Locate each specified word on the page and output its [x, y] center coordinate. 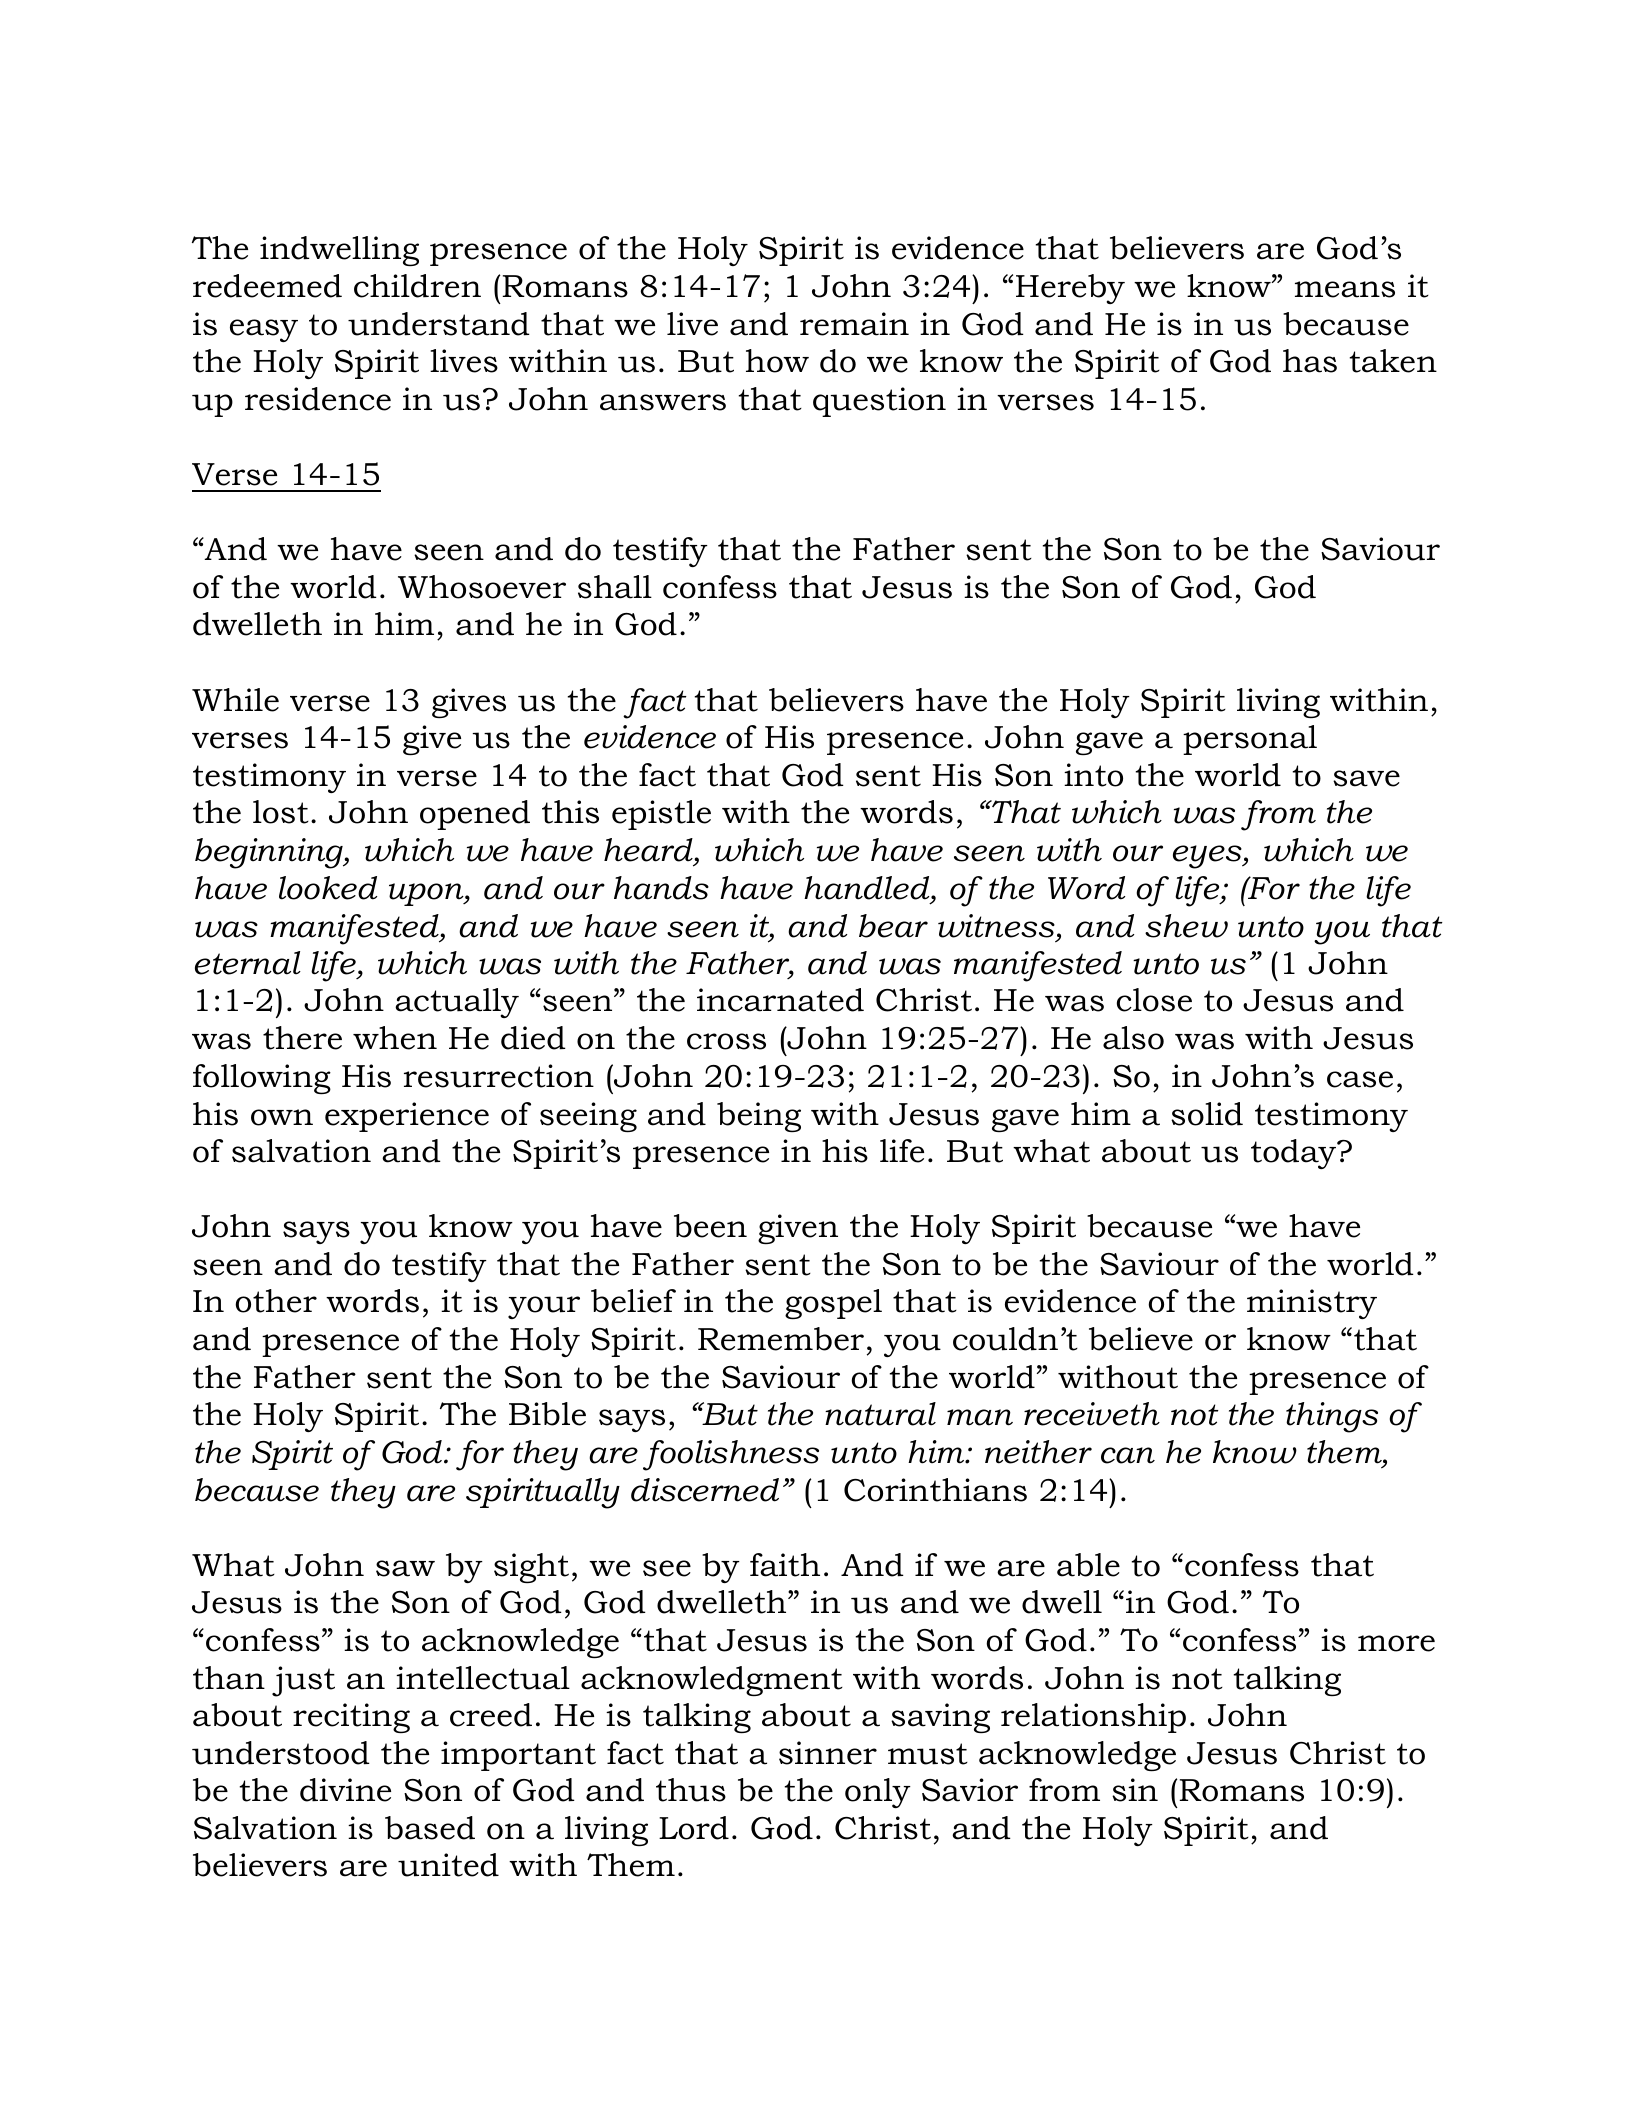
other [276, 1301]
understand [439, 324]
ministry [1312, 1304]
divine [345, 1790]
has [1310, 361]
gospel [833, 1304]
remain [854, 324]
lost [281, 812]
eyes [1208, 857]
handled [868, 888]
